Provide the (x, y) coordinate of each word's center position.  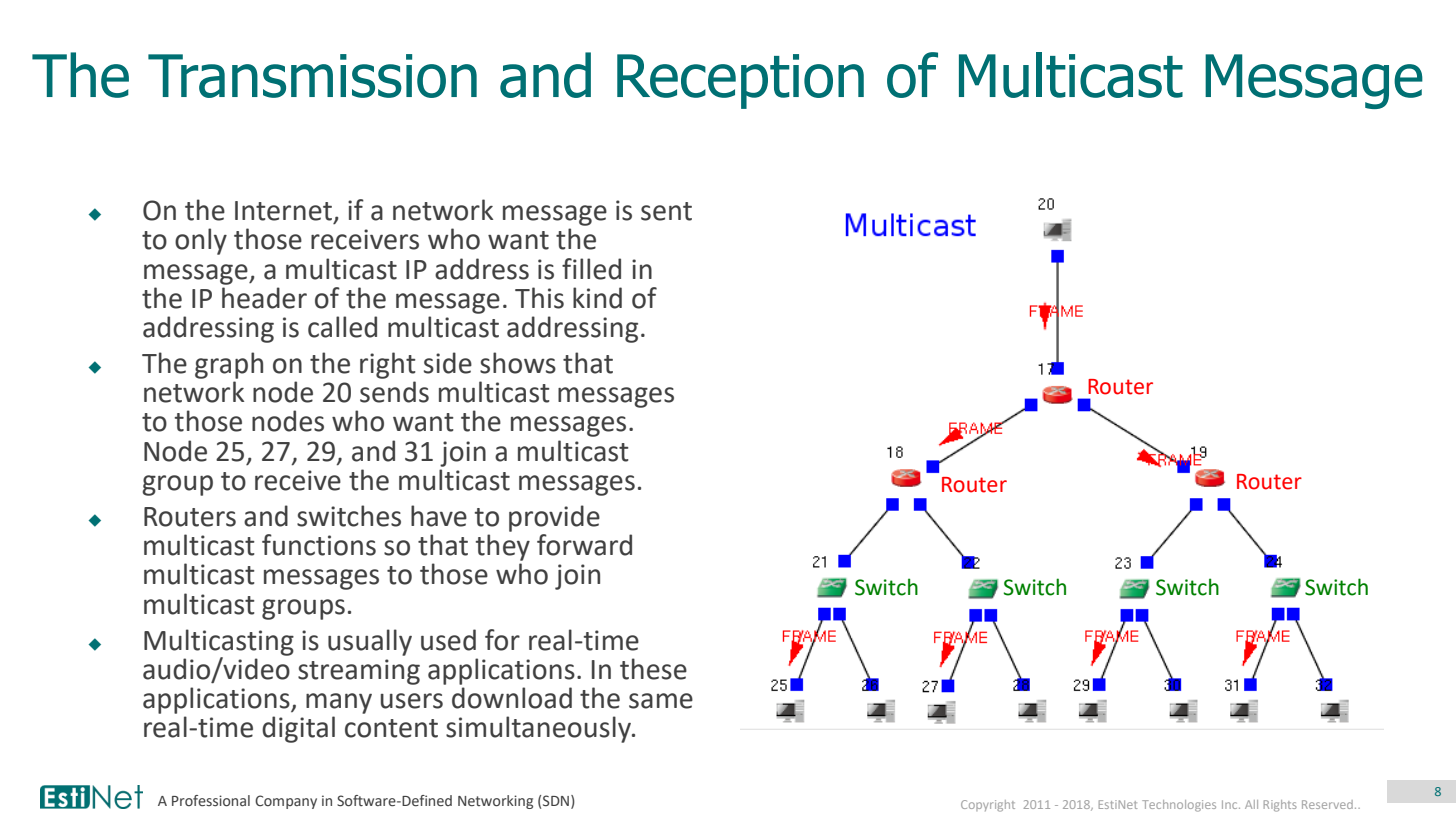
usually (370, 642)
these (653, 669)
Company (286, 802)
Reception (740, 81)
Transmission (312, 76)
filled (591, 269)
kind (597, 298)
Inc (1231, 804)
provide (554, 518)
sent (666, 211)
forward (584, 545)
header (264, 298)
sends (394, 392)
